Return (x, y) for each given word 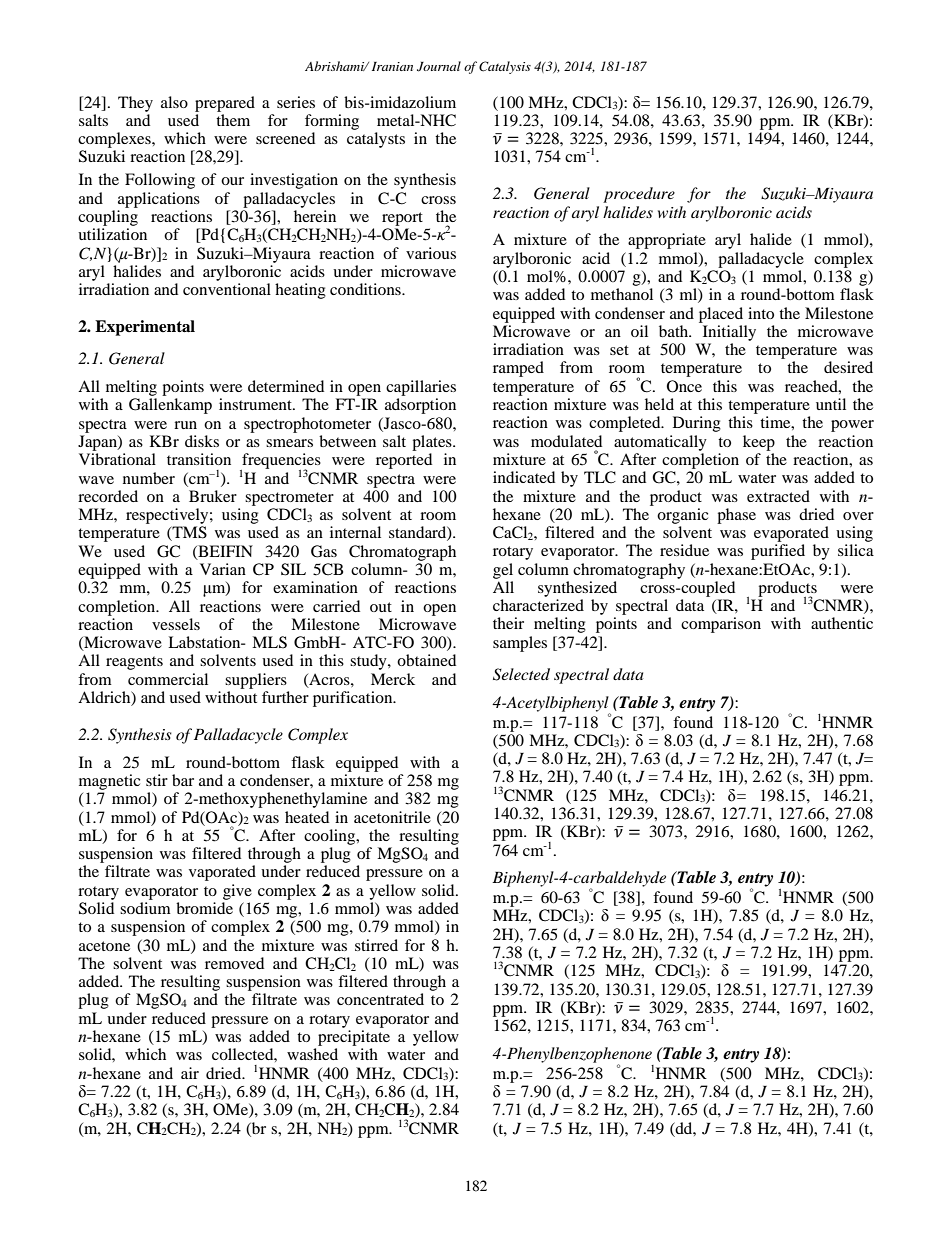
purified (778, 552)
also (174, 102)
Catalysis (505, 67)
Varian (223, 569)
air (190, 1073)
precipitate (354, 1038)
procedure (639, 195)
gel (503, 571)
